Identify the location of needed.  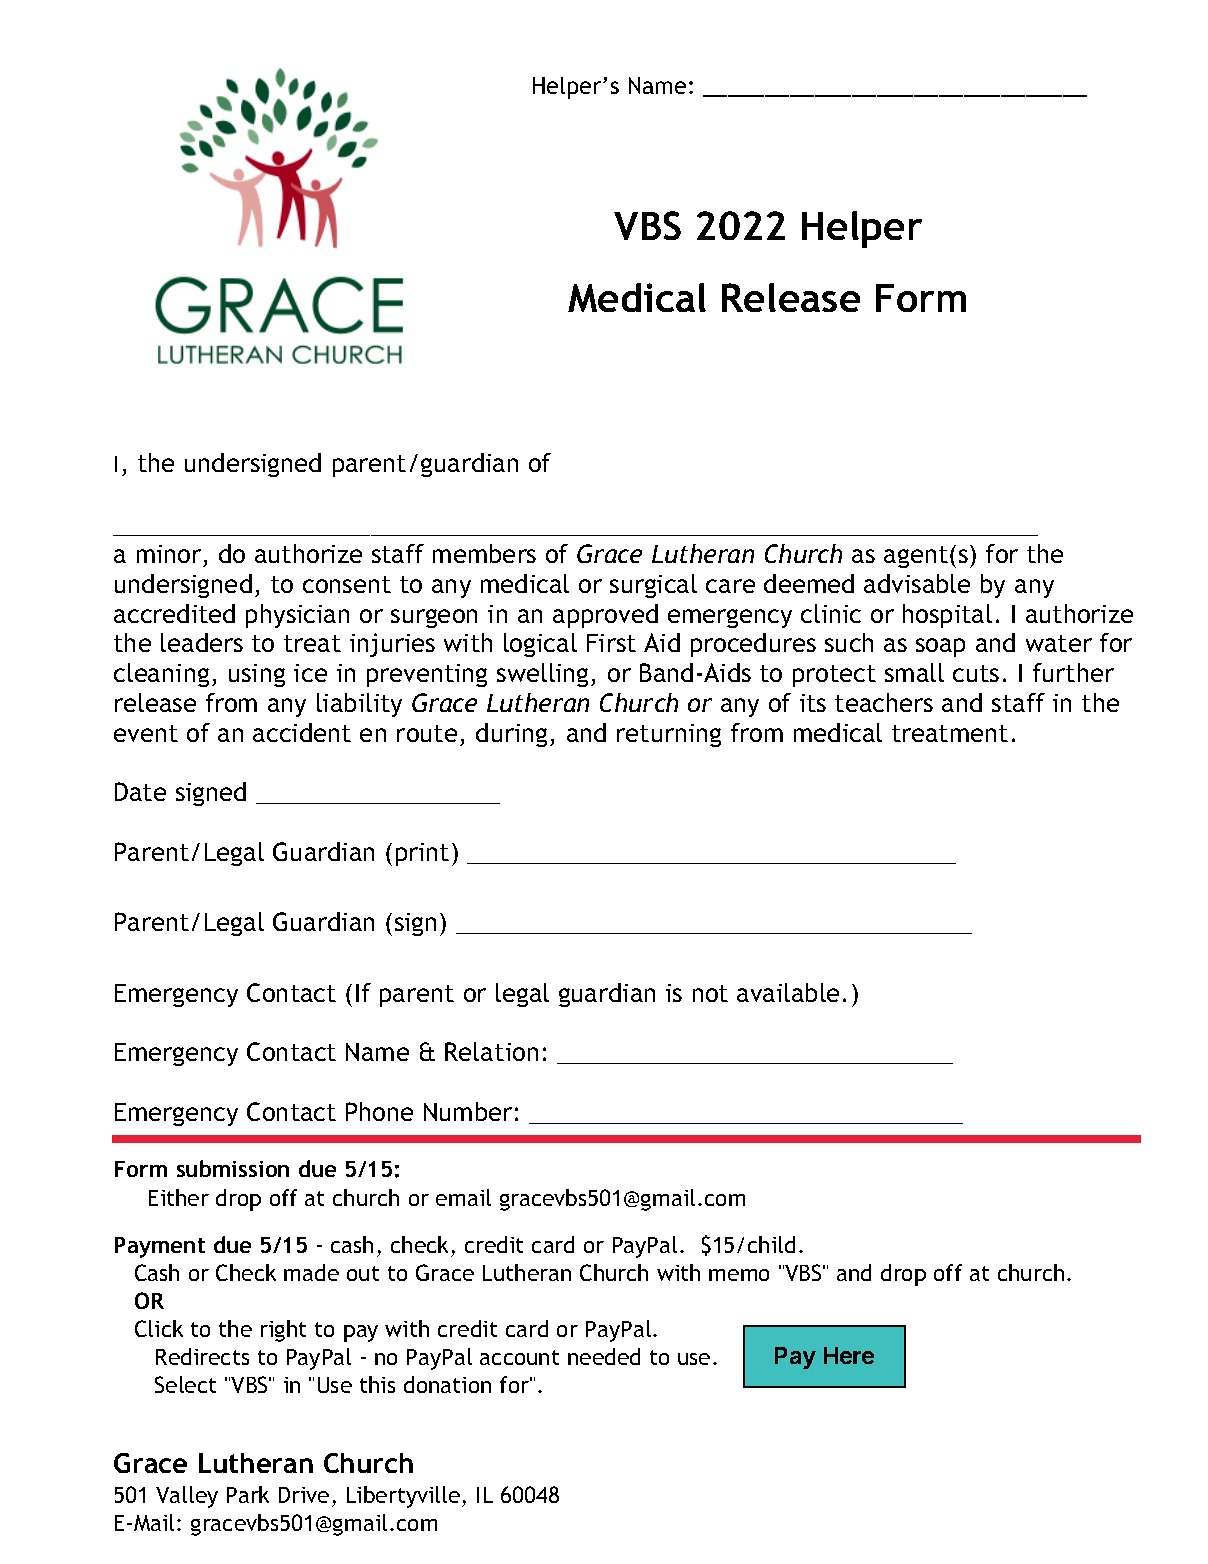
(604, 1356).
